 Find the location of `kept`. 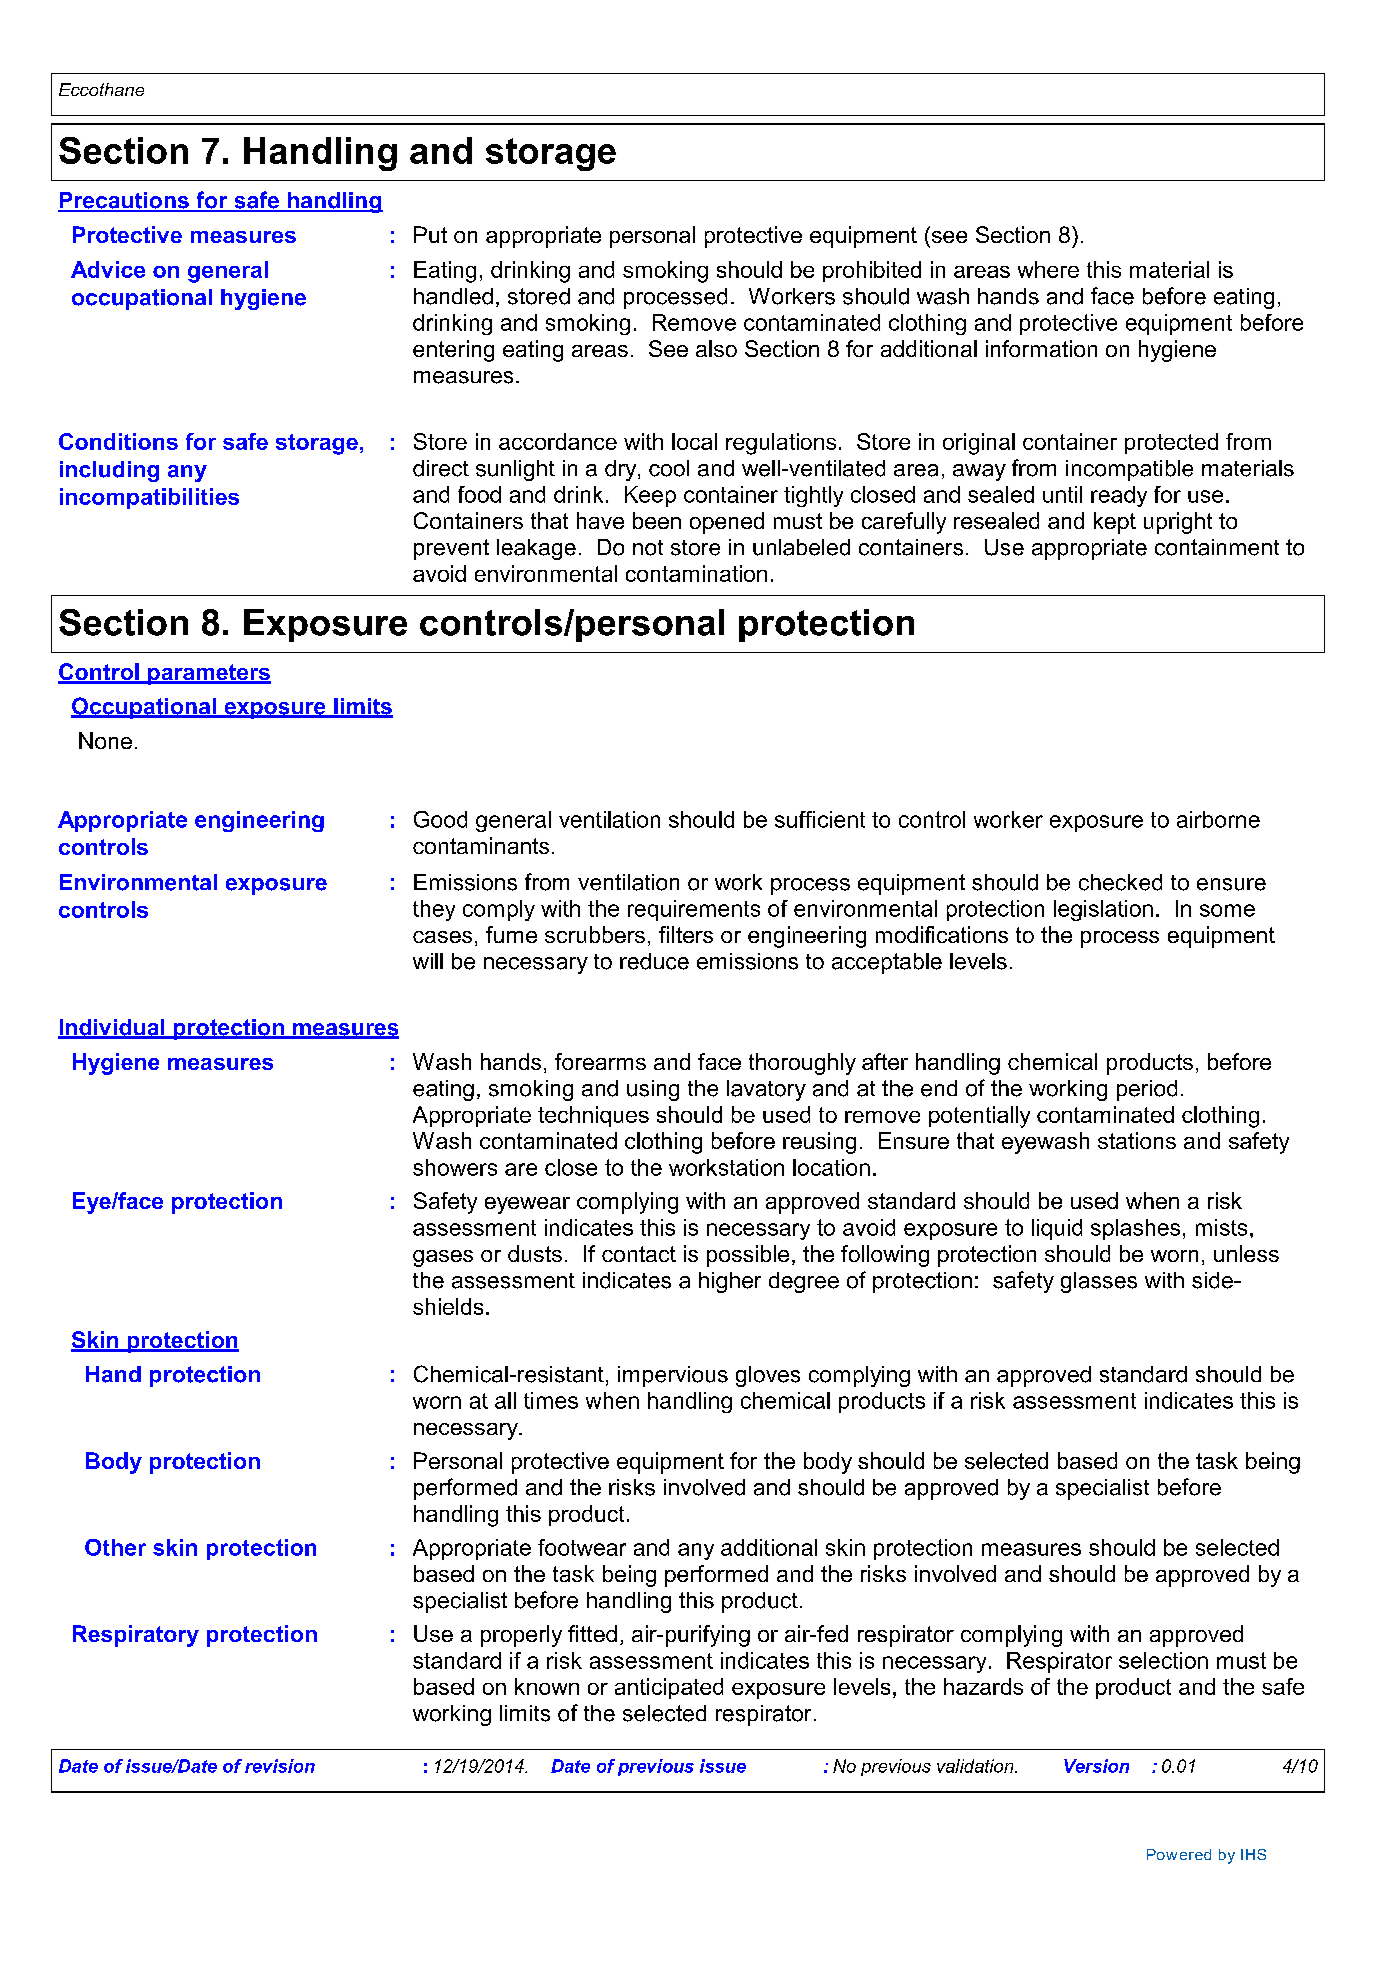

kept is located at coordinates (1115, 523).
